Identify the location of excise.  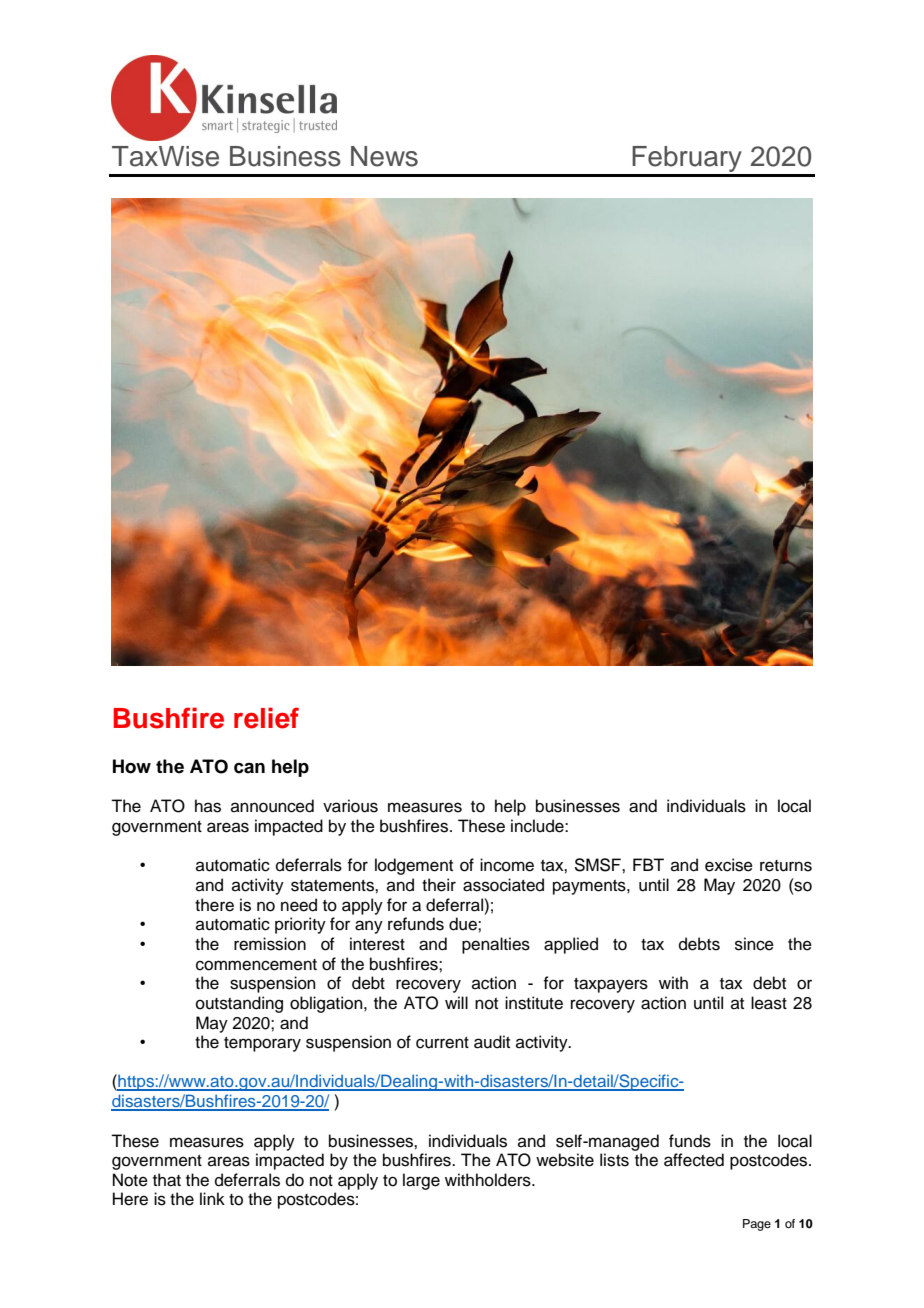
(729, 865).
